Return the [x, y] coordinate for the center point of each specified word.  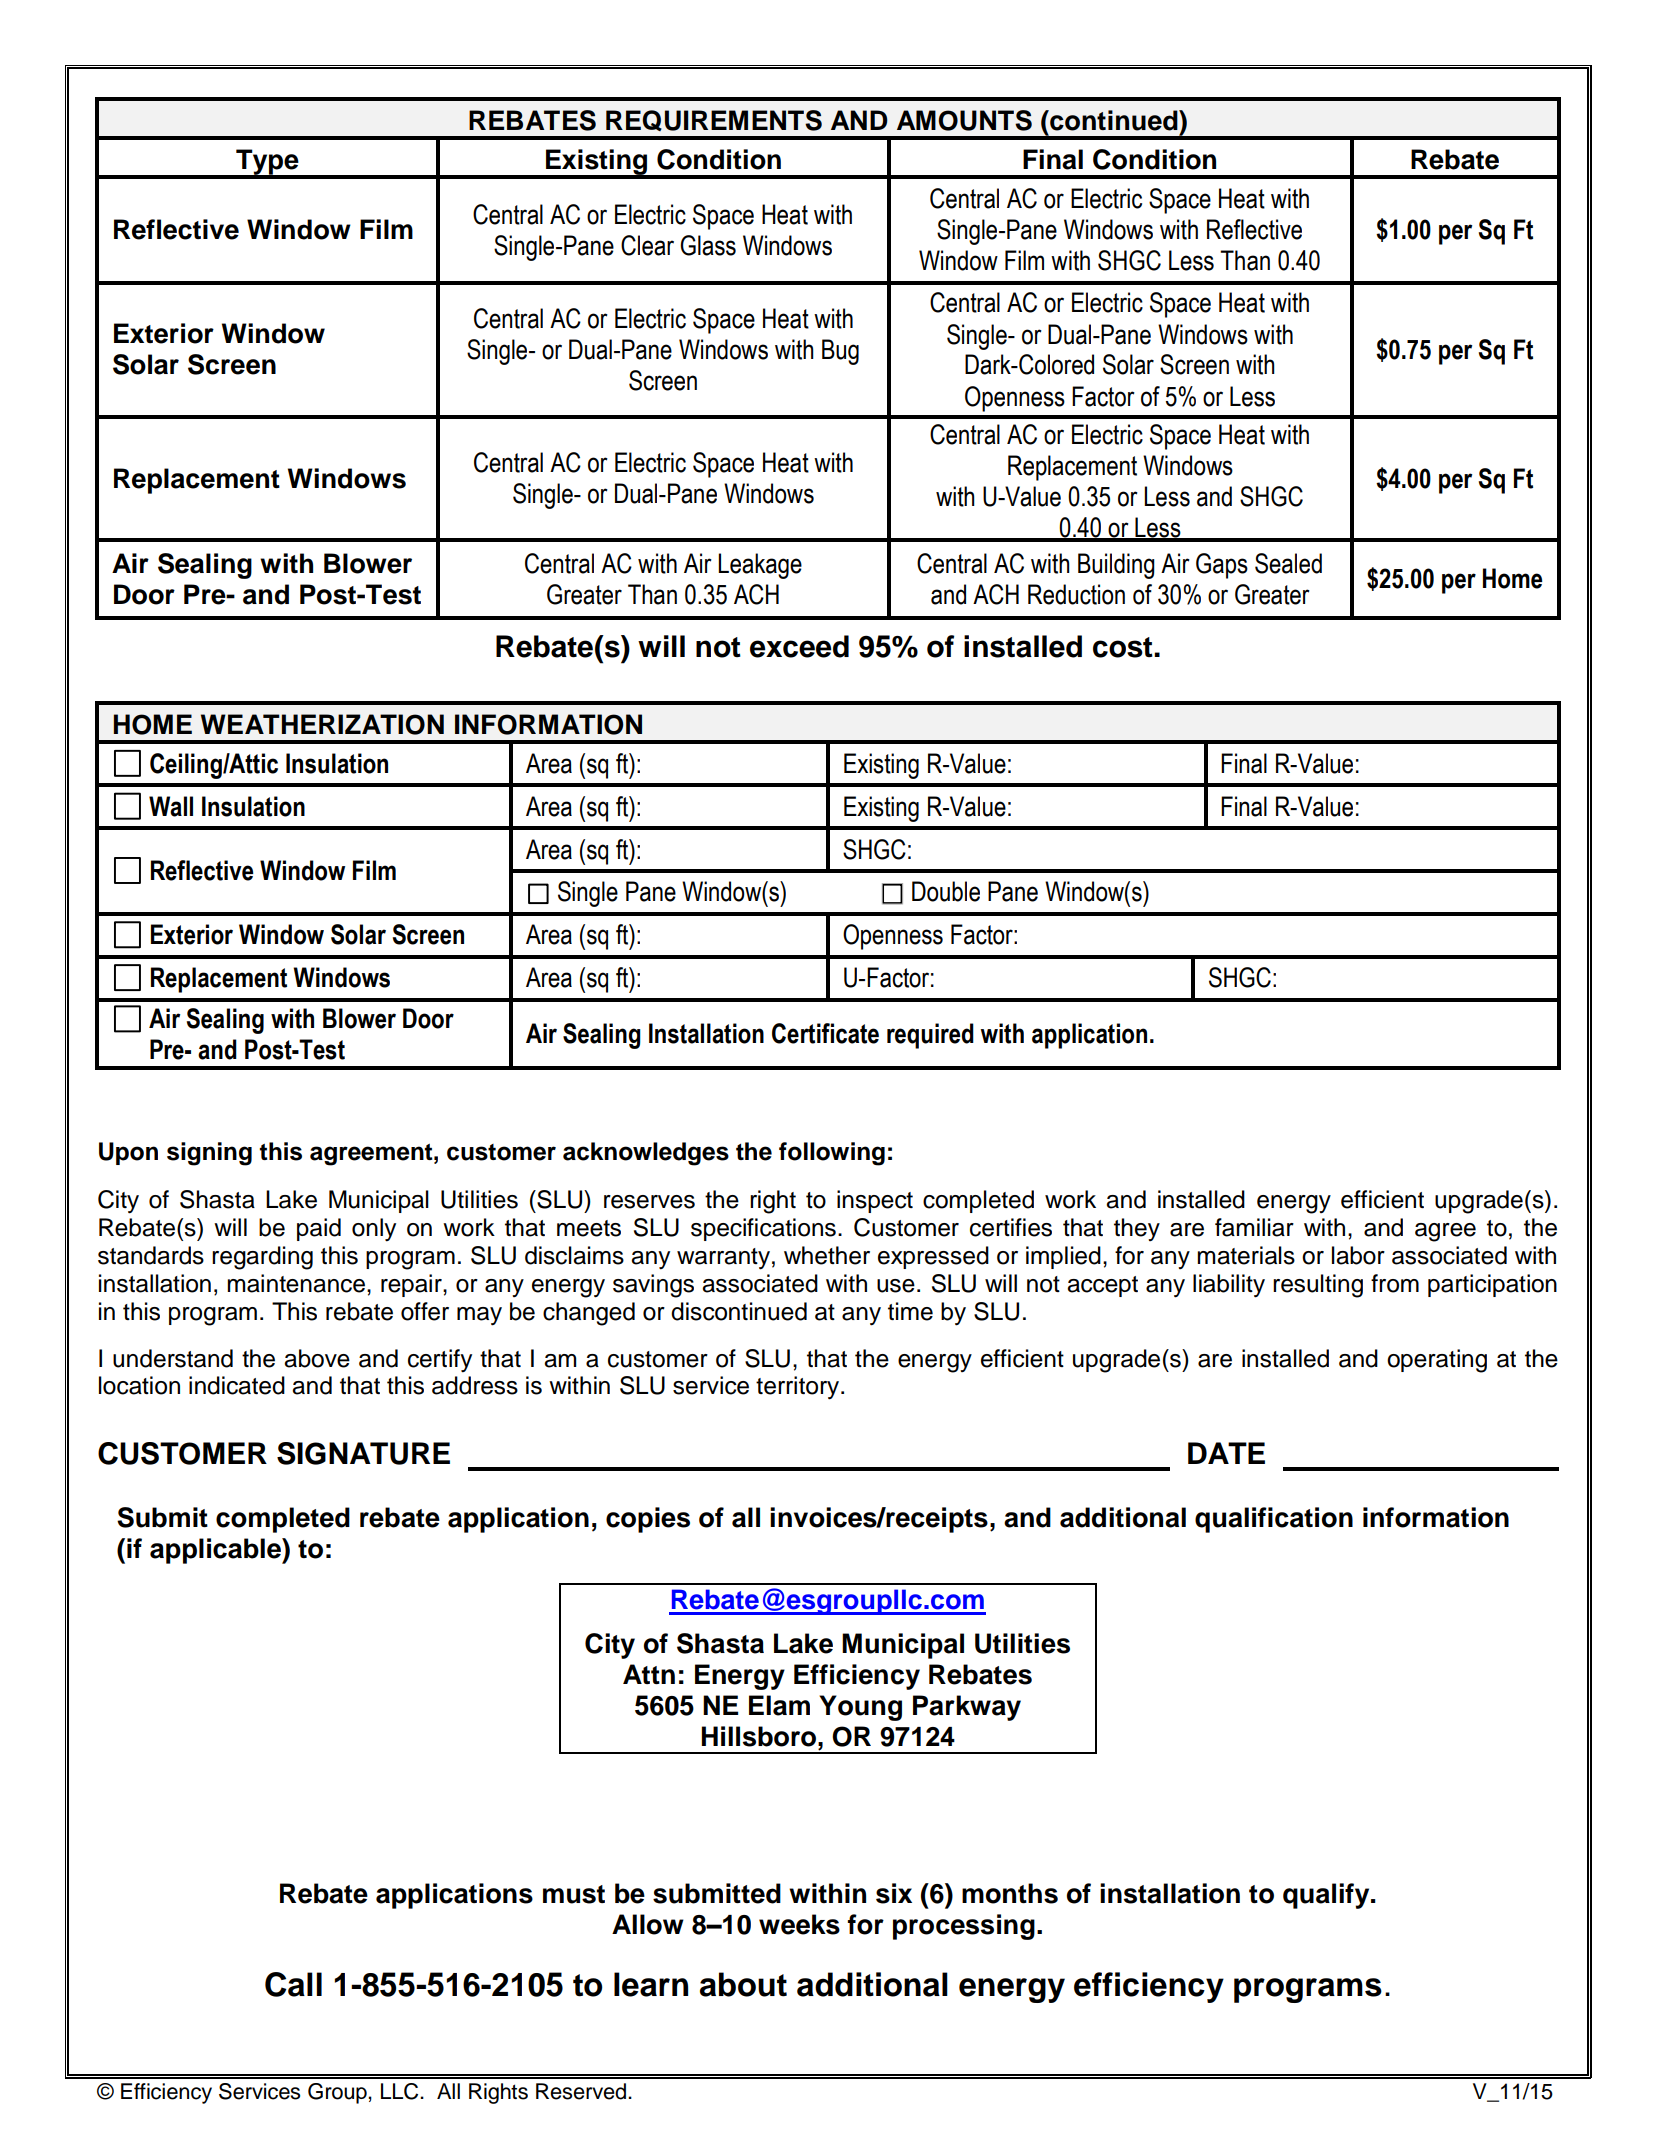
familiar [1254, 1227]
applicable [216, 1551]
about [743, 1984]
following [832, 1154]
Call [293, 1984]
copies [648, 1520]
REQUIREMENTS [714, 120]
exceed [799, 646]
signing [209, 1154]
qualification [1274, 1520]
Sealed [1288, 563]
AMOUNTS [964, 120]
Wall [171, 806]
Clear [647, 245]
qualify [1327, 1896]
